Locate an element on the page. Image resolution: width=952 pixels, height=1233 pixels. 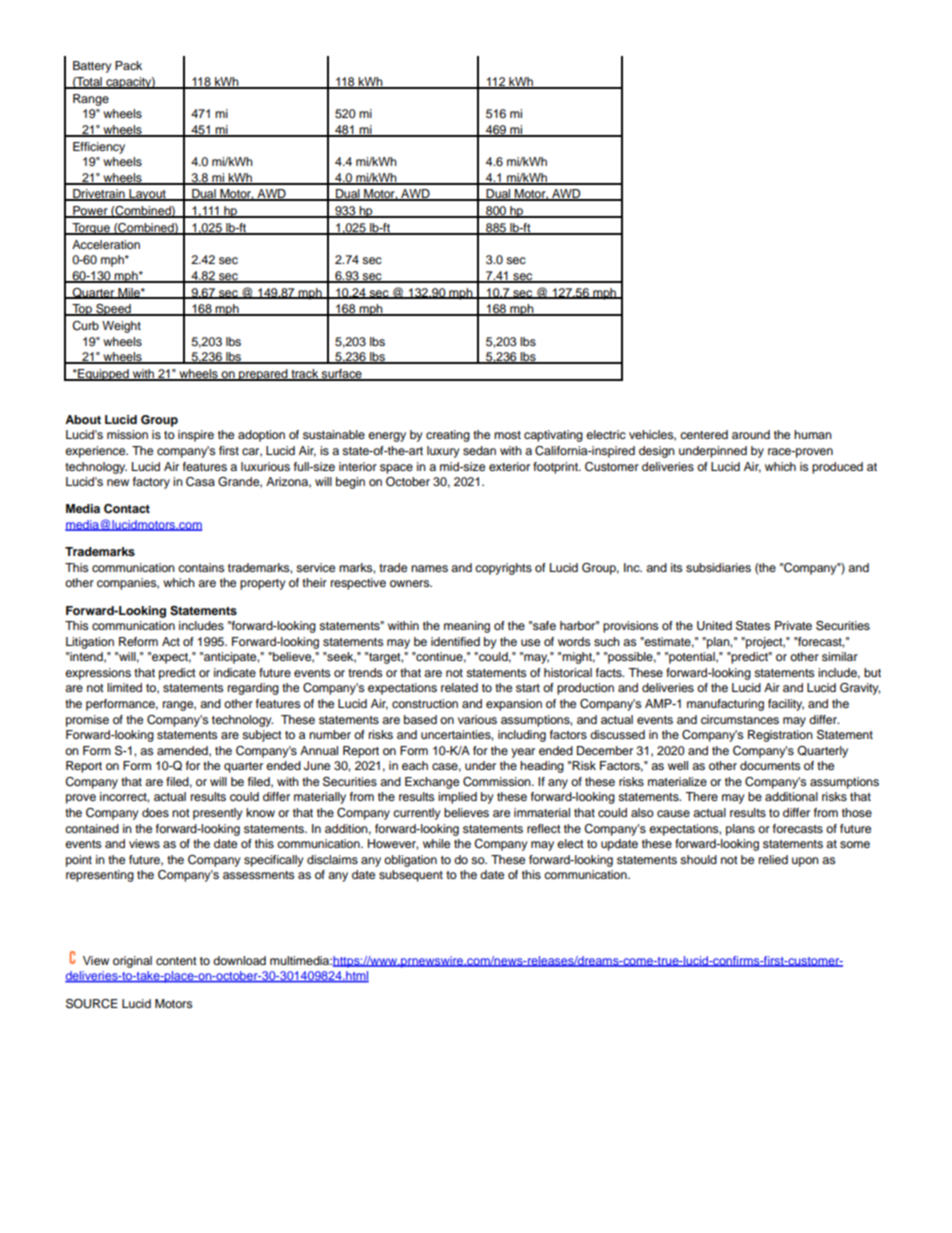
Pack is located at coordinates (128, 65).
